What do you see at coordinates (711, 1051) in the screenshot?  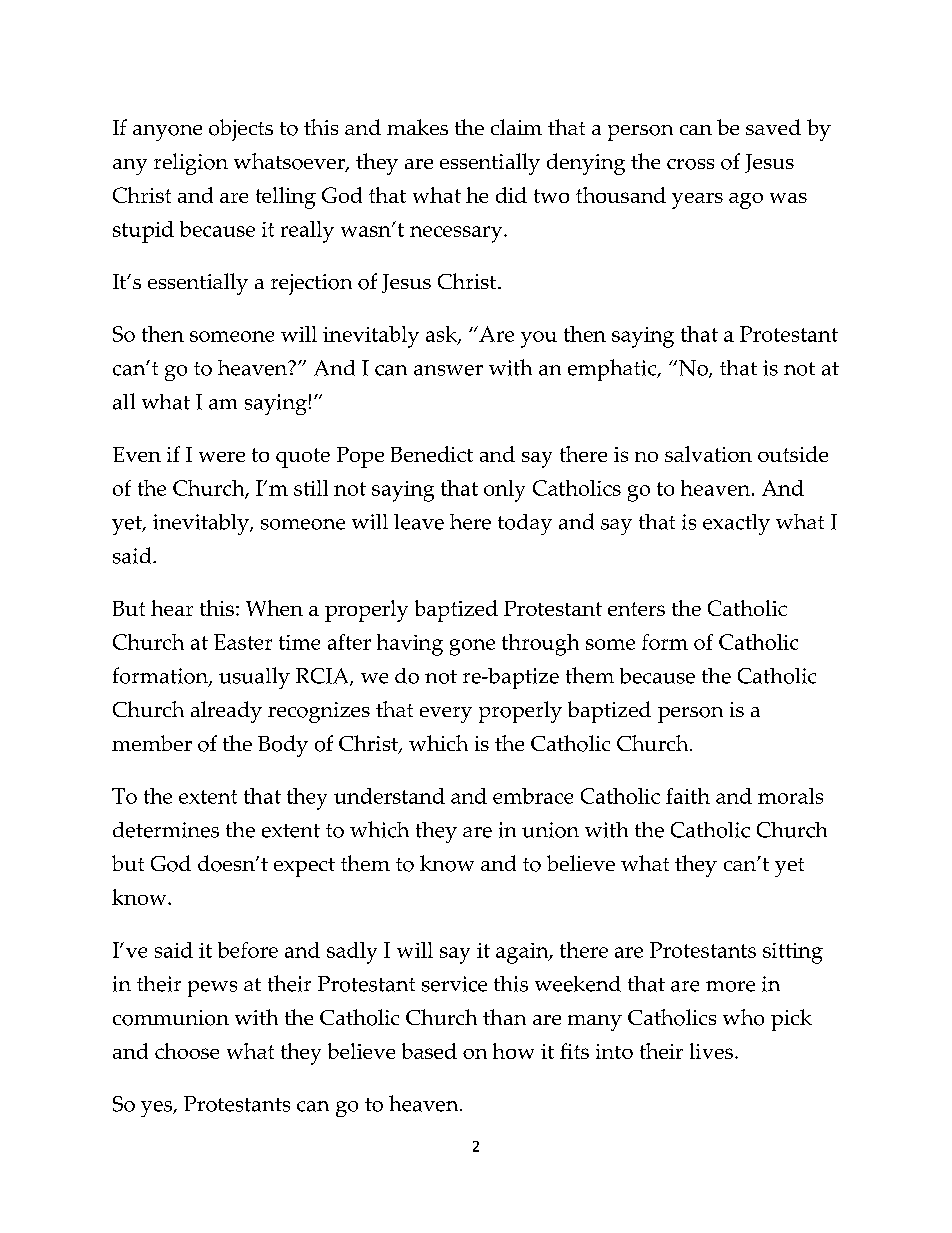 I see `lives` at bounding box center [711, 1051].
